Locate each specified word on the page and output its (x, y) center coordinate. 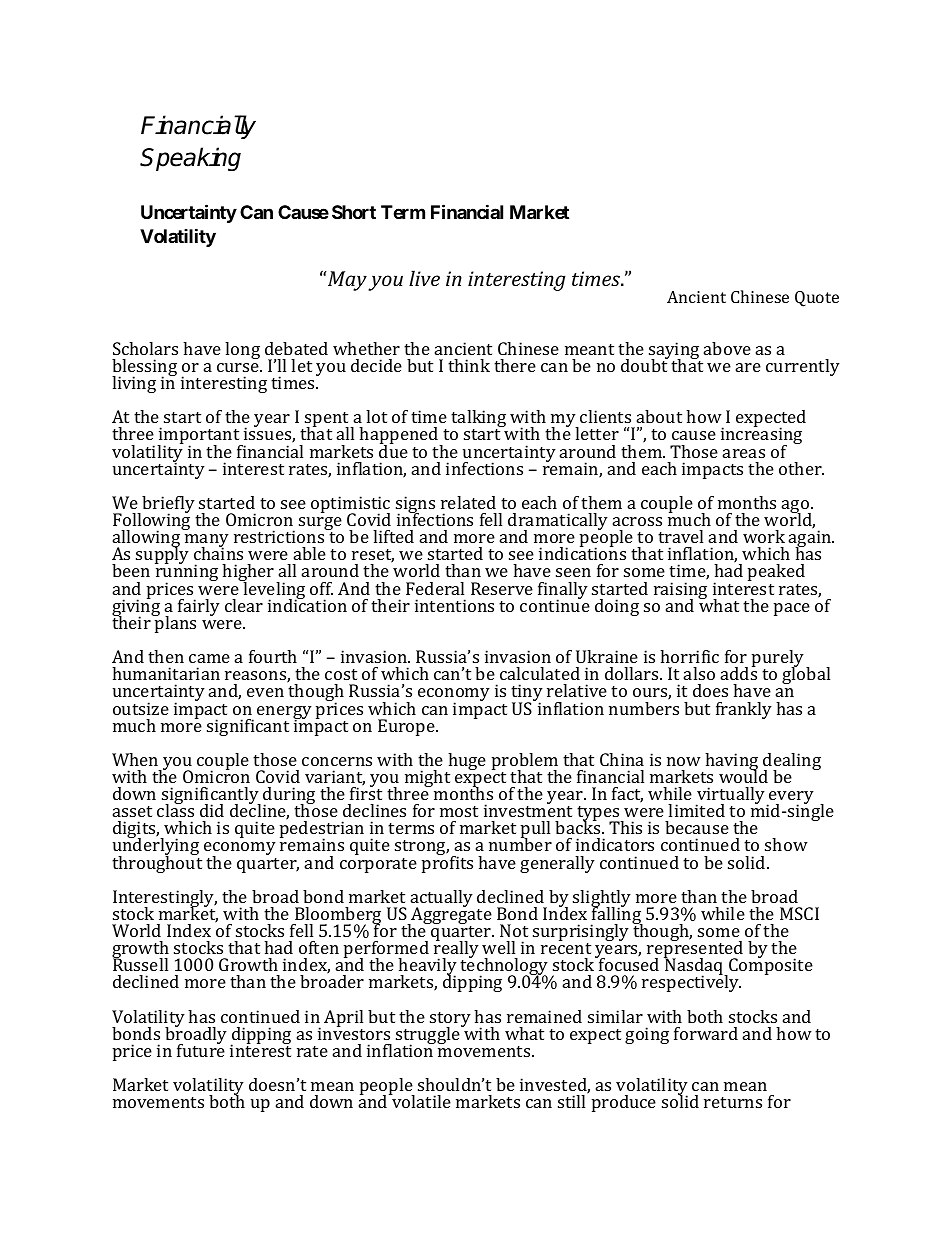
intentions (454, 605)
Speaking (190, 159)
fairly (199, 607)
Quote (817, 299)
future (201, 1049)
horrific (689, 656)
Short (354, 212)
